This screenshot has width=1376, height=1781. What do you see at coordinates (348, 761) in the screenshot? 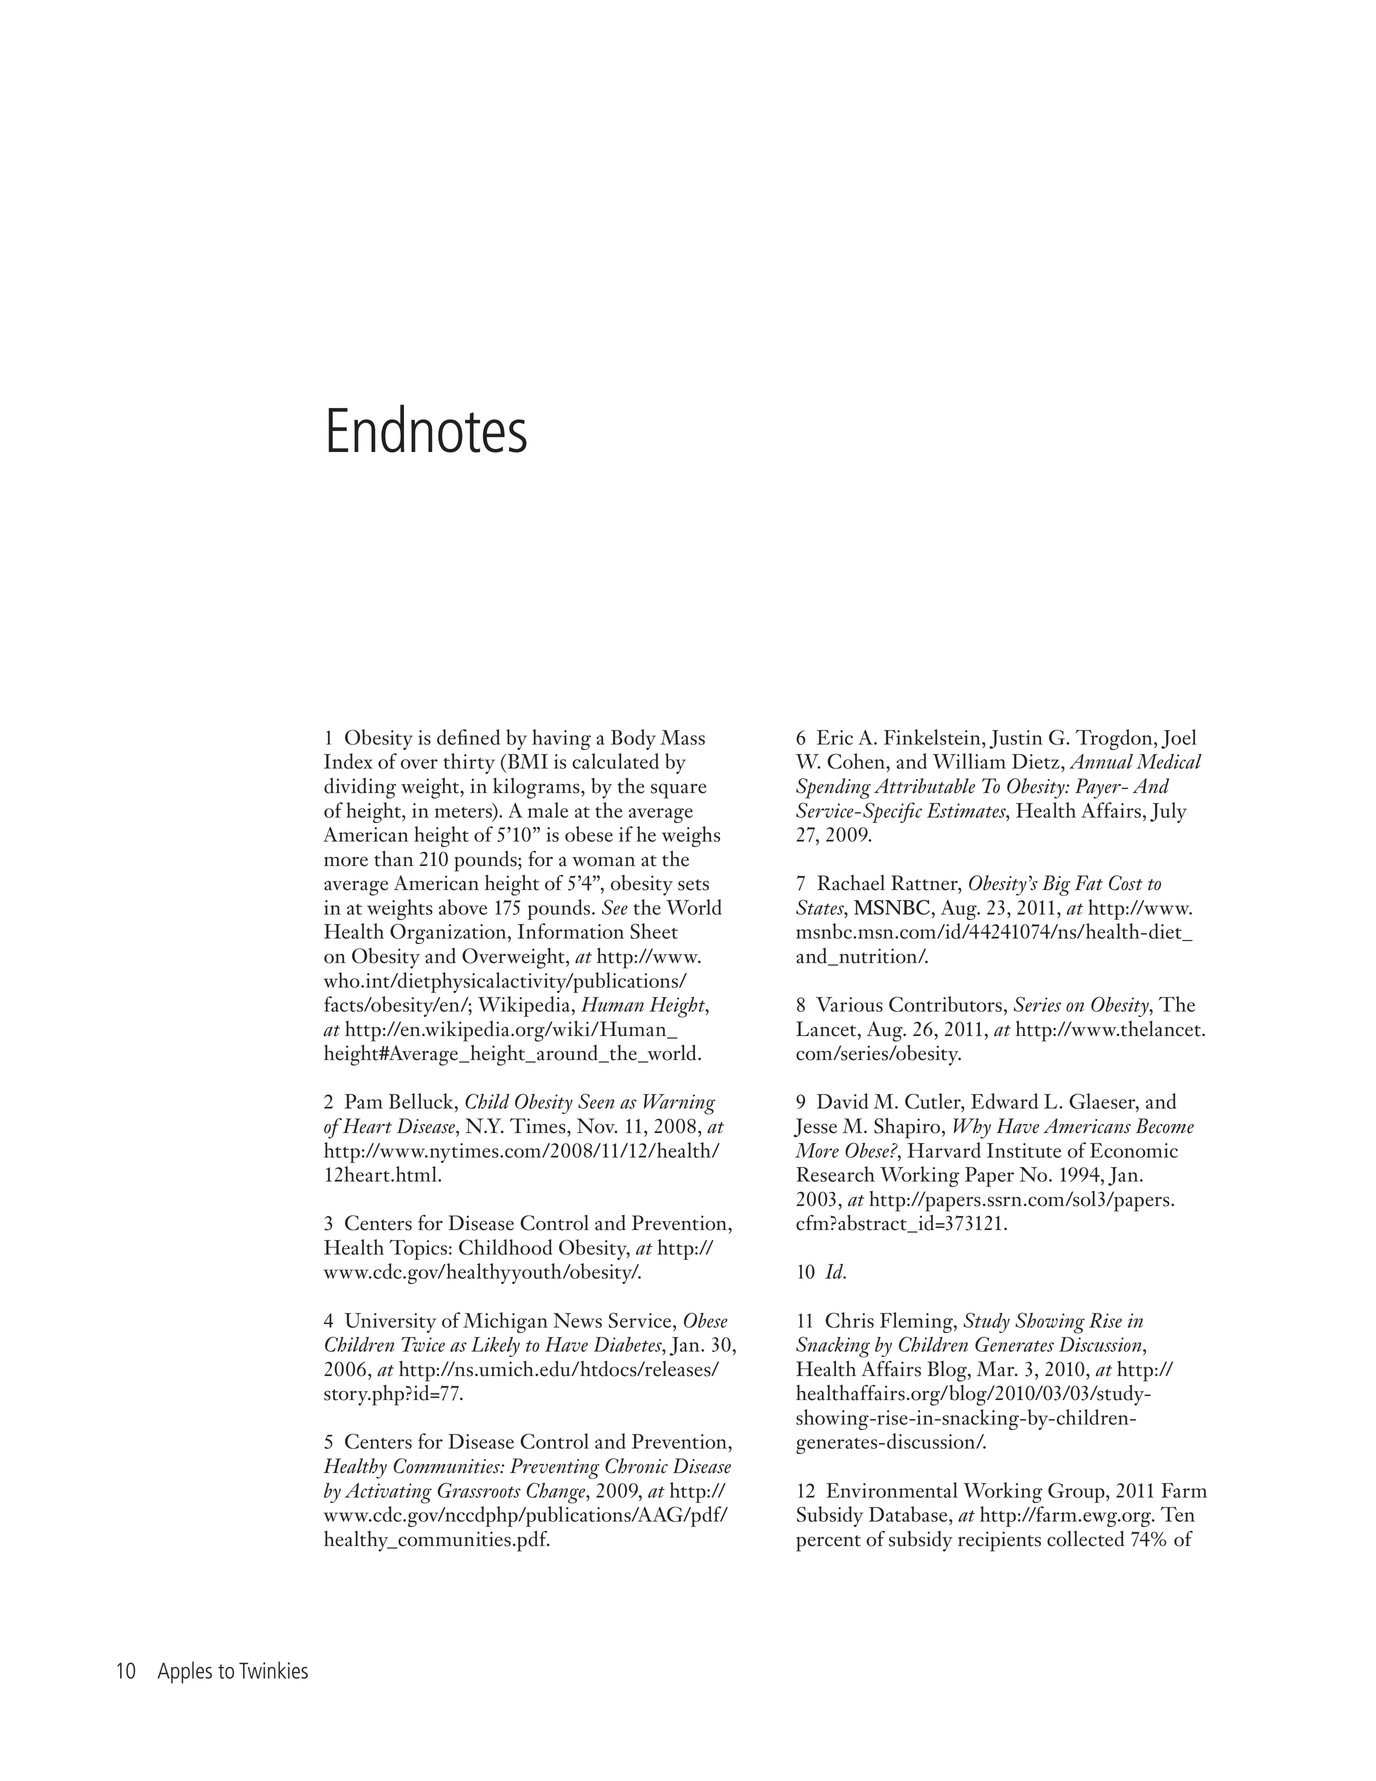
I see `Index` at bounding box center [348, 761].
